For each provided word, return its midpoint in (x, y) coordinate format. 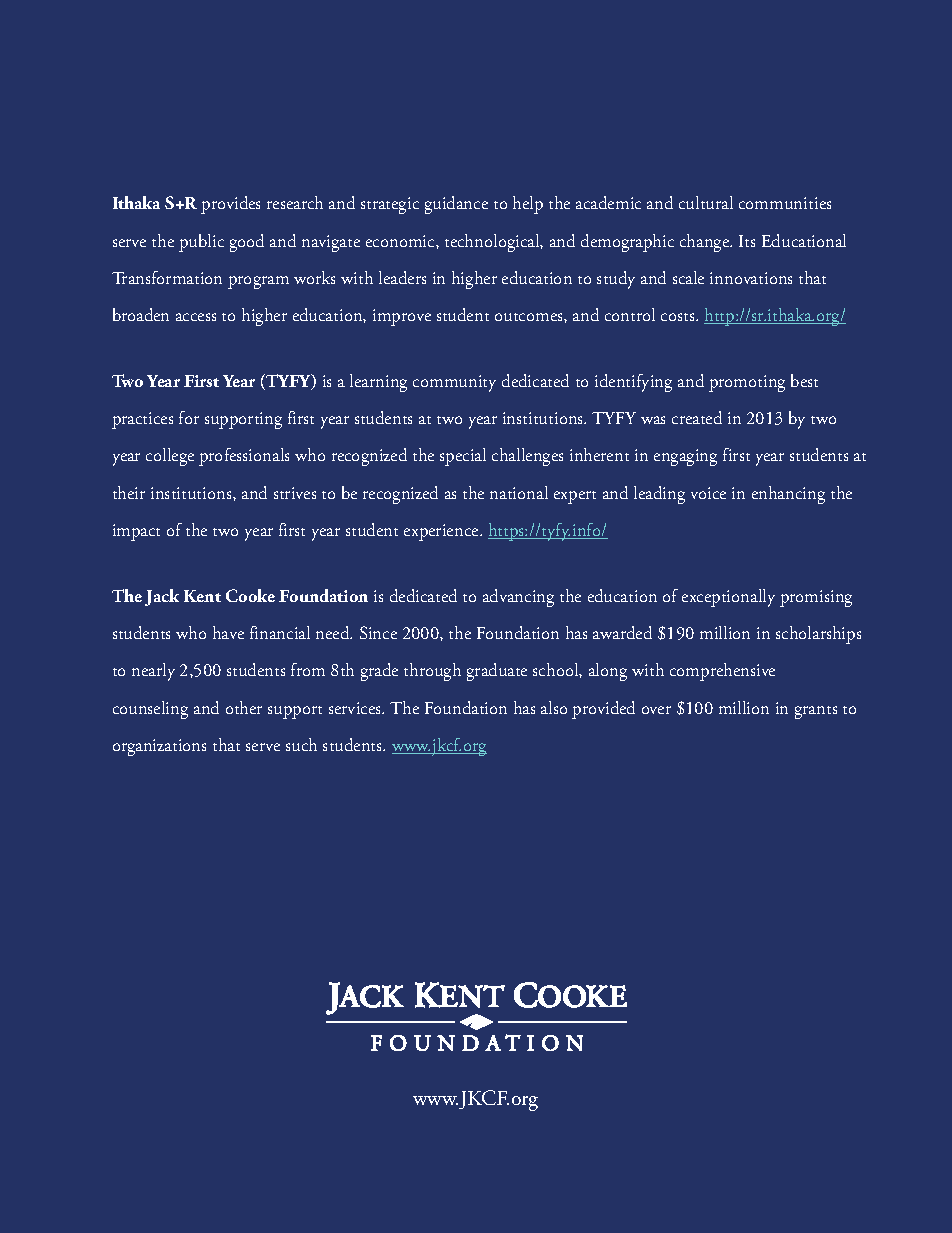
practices (142, 420)
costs (679, 317)
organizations (159, 747)
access (196, 317)
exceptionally (728, 598)
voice (708, 493)
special (463, 457)
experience (442, 532)
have (228, 632)
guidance (456, 205)
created (697, 417)
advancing (518, 598)
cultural (706, 202)
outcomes (530, 317)
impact (136, 532)
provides (230, 205)
